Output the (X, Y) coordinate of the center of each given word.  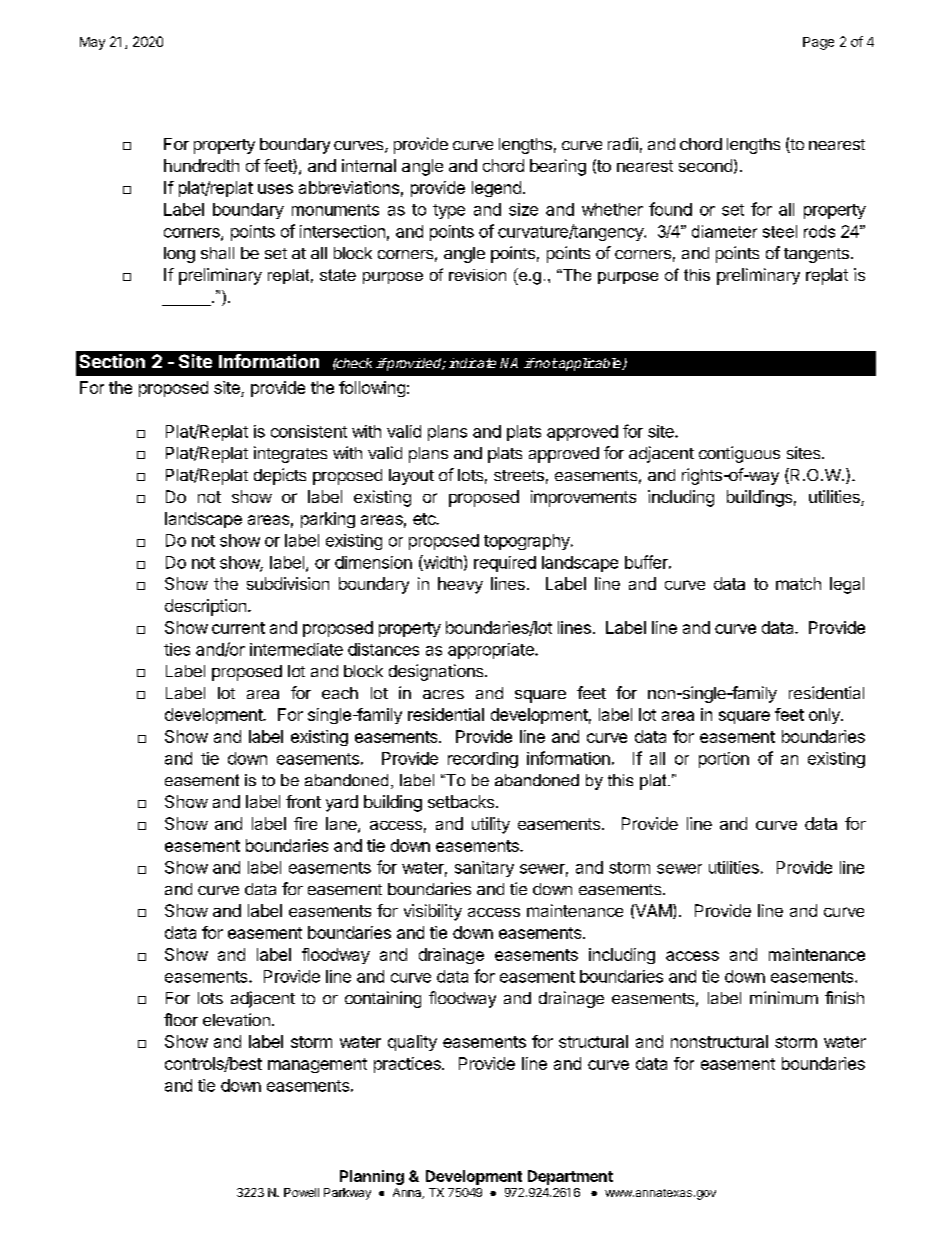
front (303, 801)
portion (724, 760)
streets (519, 475)
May (92, 43)
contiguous (739, 454)
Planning (372, 1177)
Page (818, 43)
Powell (301, 1192)
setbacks (461, 801)
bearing (558, 167)
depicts (280, 476)
